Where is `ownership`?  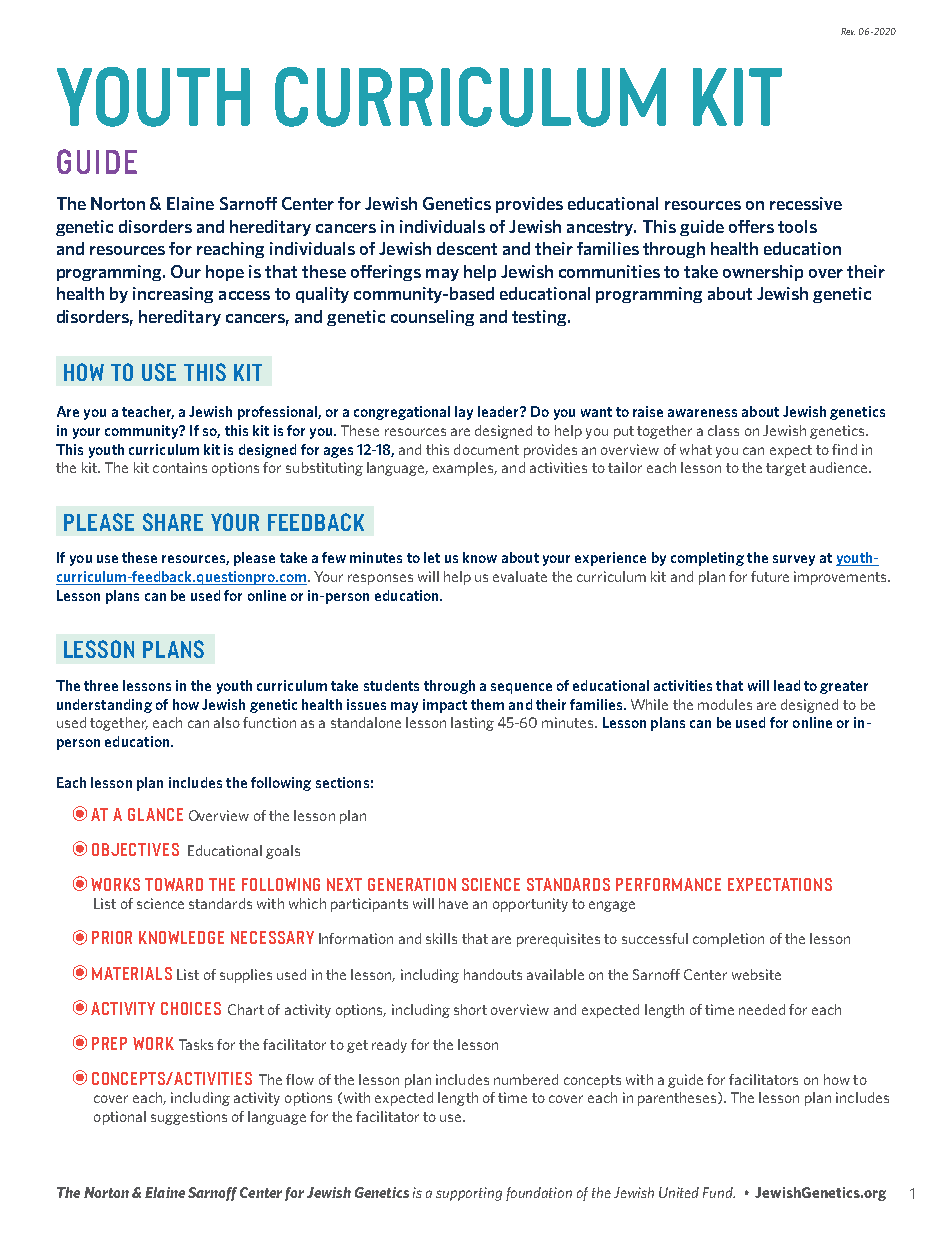 ownership is located at coordinates (763, 273).
